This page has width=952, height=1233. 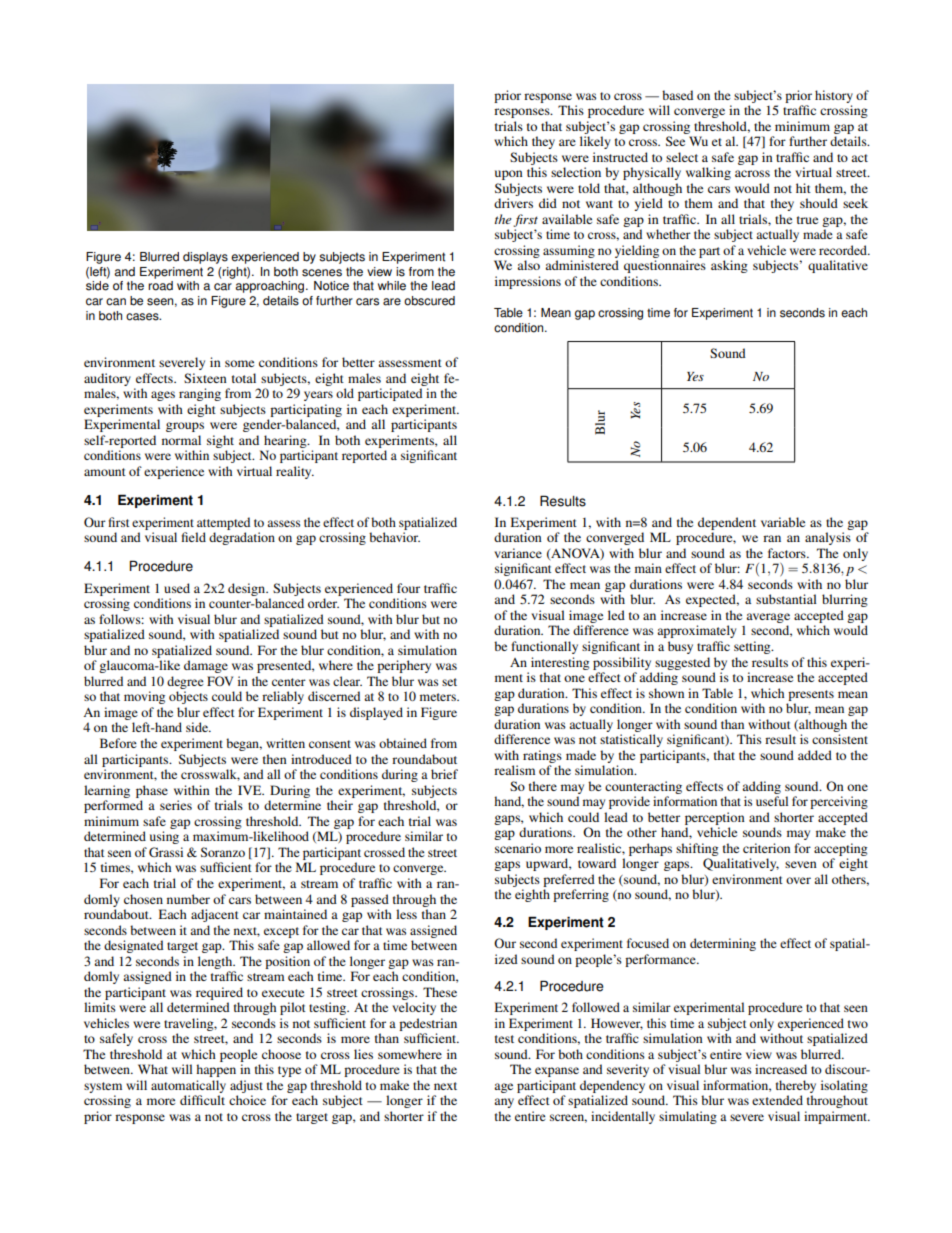 What do you see at coordinates (205, 258) in the page?
I see `displays` at bounding box center [205, 258].
